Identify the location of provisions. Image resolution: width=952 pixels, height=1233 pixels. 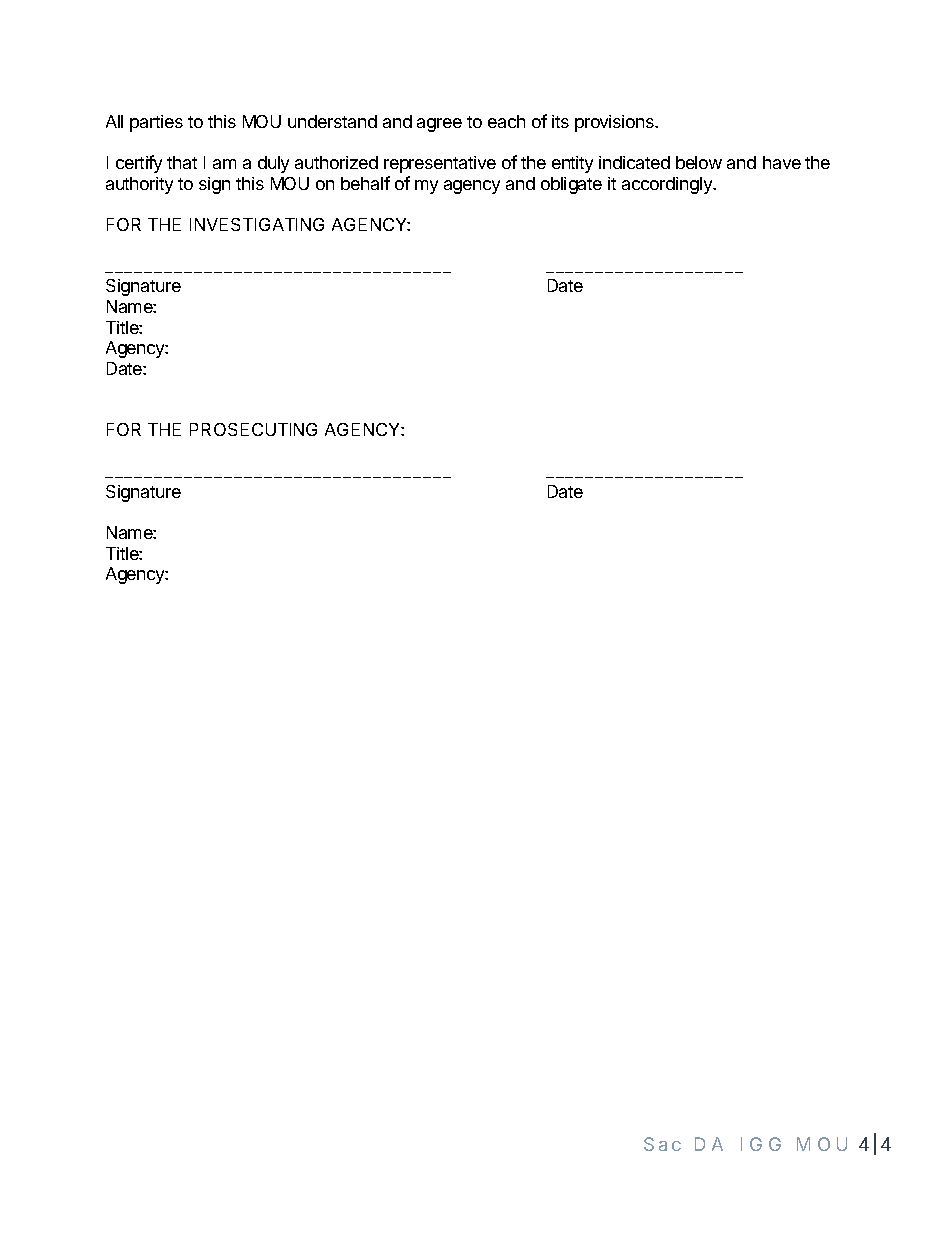
(615, 123).
